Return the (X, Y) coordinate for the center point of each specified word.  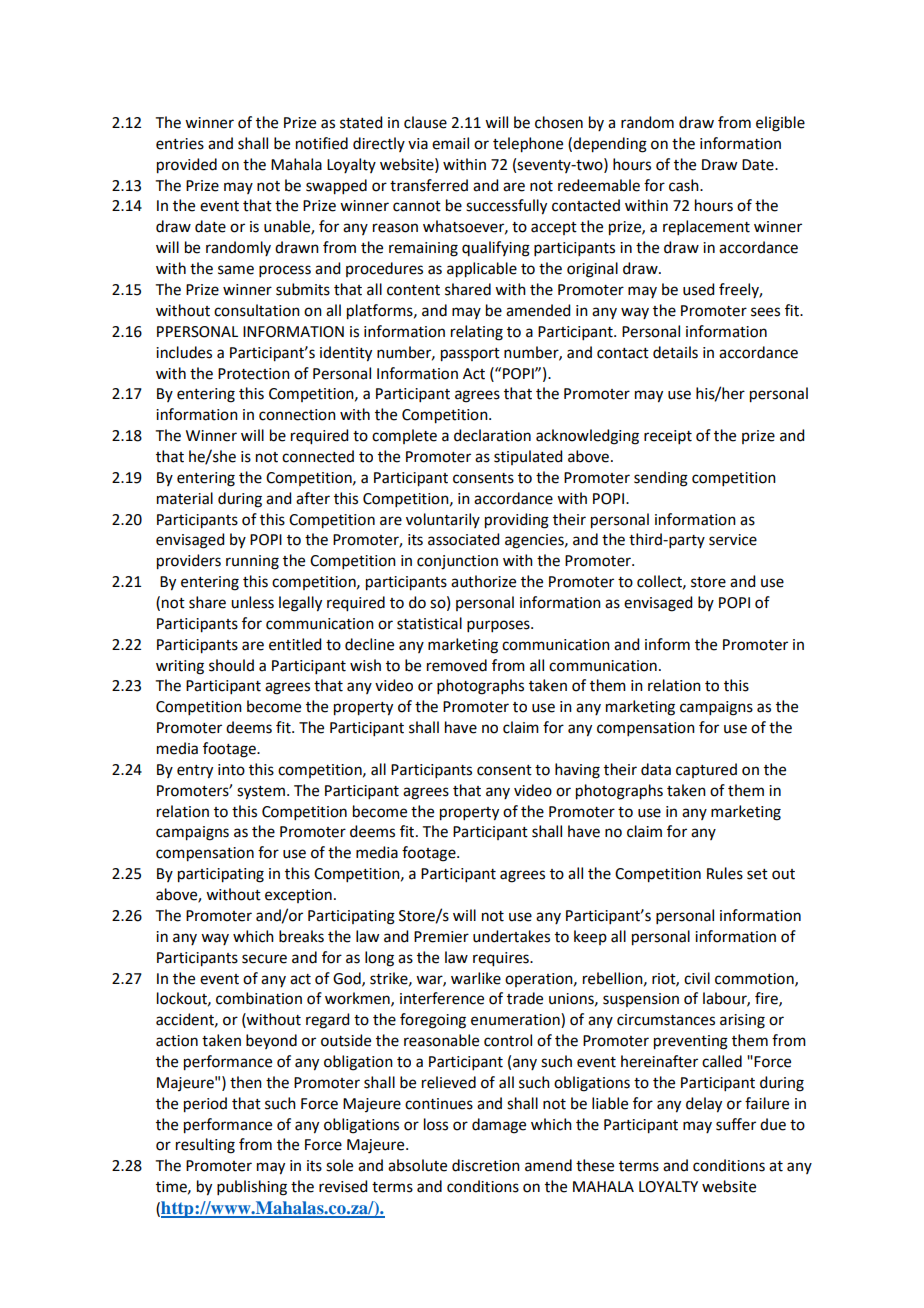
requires (502, 959)
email (450, 143)
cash (685, 185)
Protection (254, 374)
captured (706, 770)
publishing (252, 1188)
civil (697, 978)
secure (264, 959)
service (733, 540)
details (675, 352)
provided (187, 166)
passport (470, 355)
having (577, 771)
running (252, 562)
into (231, 770)
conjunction (457, 562)
